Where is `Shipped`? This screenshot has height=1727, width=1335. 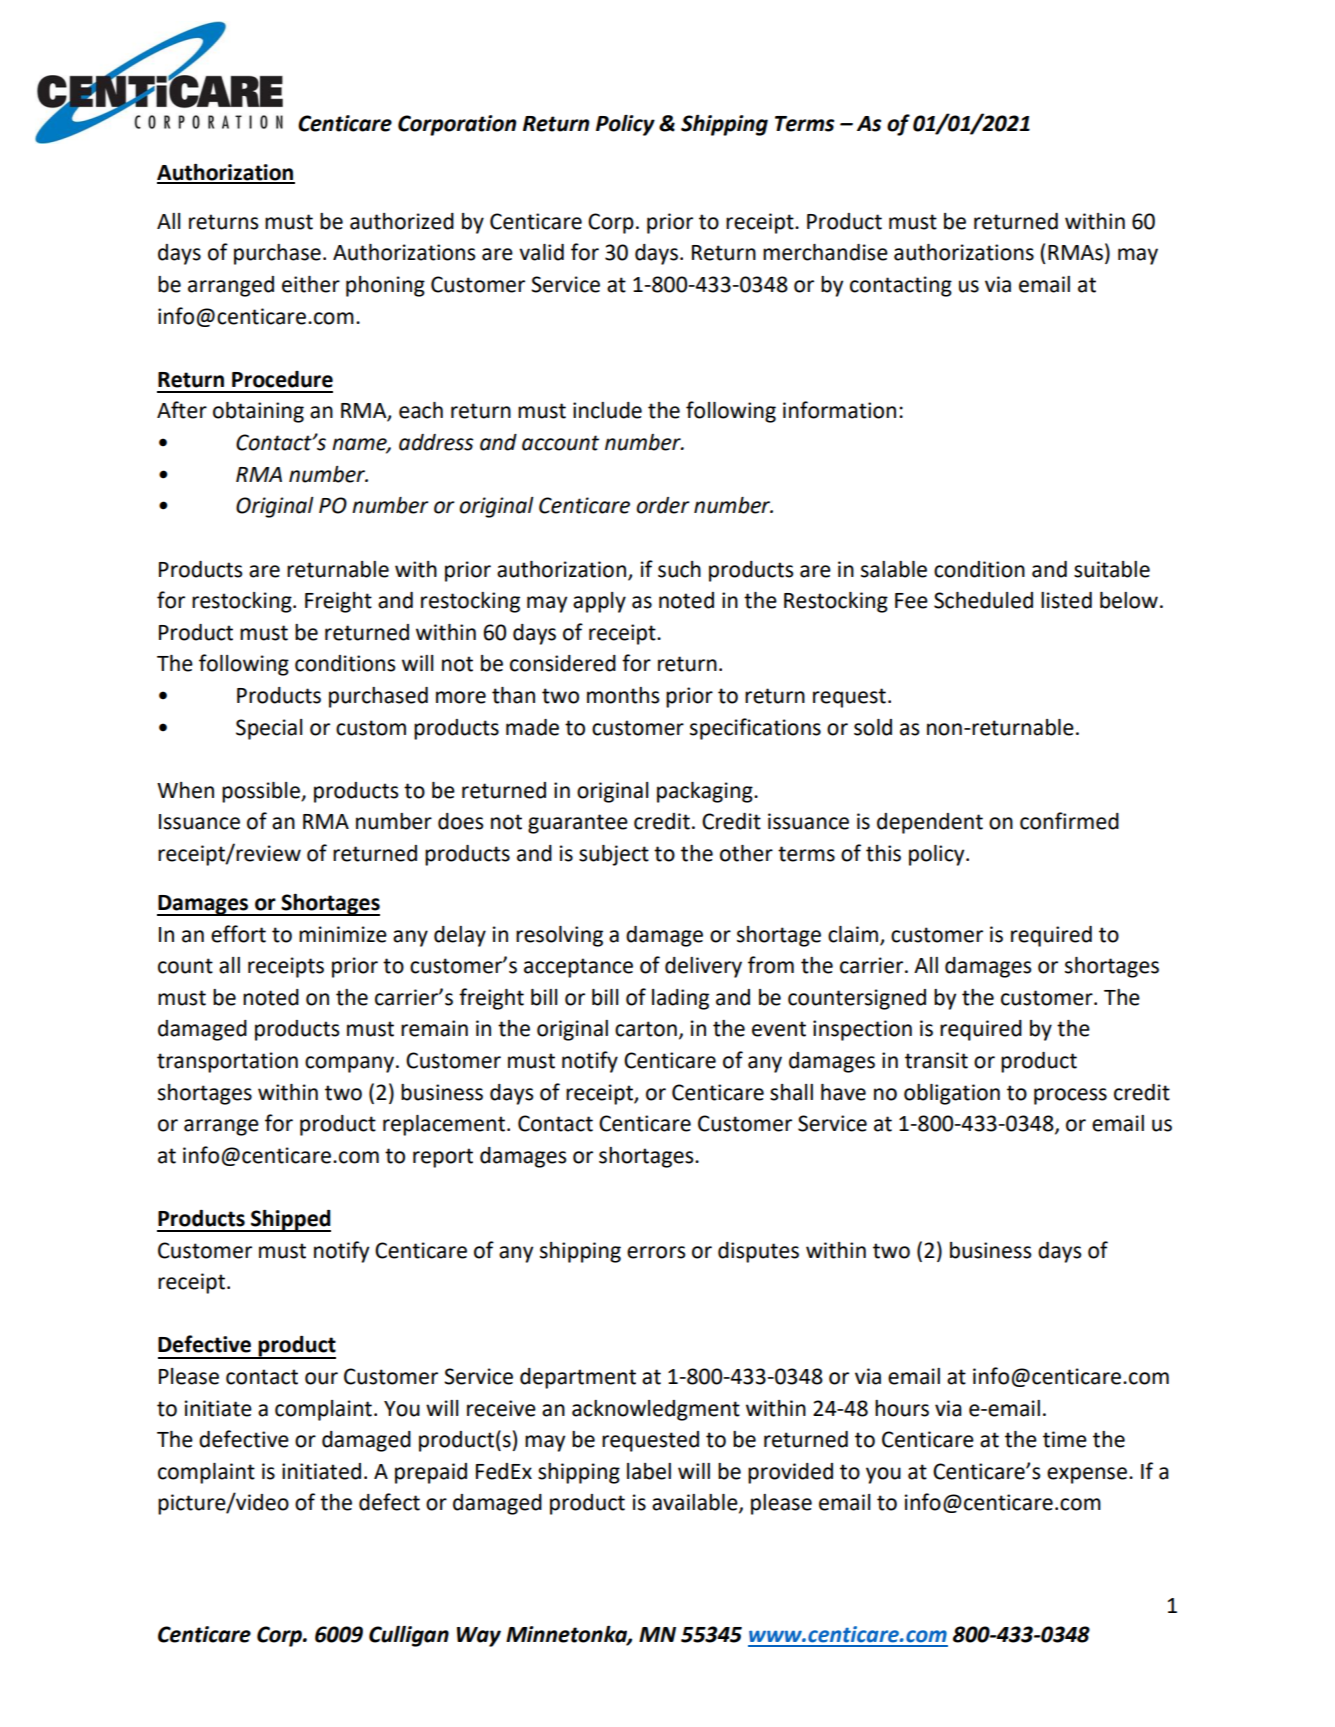 Shipped is located at coordinates (290, 1221).
